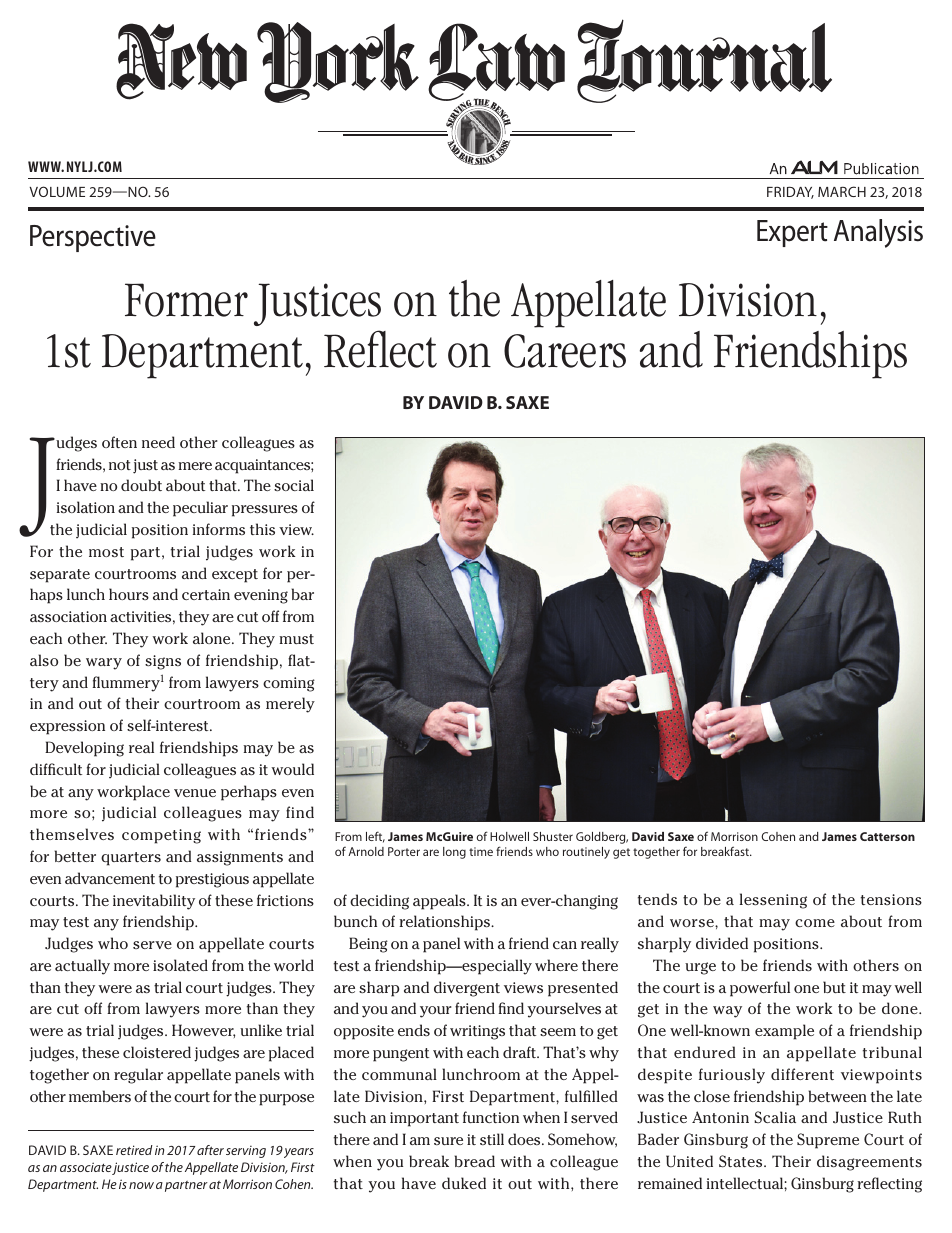  Describe the element at coordinates (828, 1141) in the page. I see `Supreme` at that location.
